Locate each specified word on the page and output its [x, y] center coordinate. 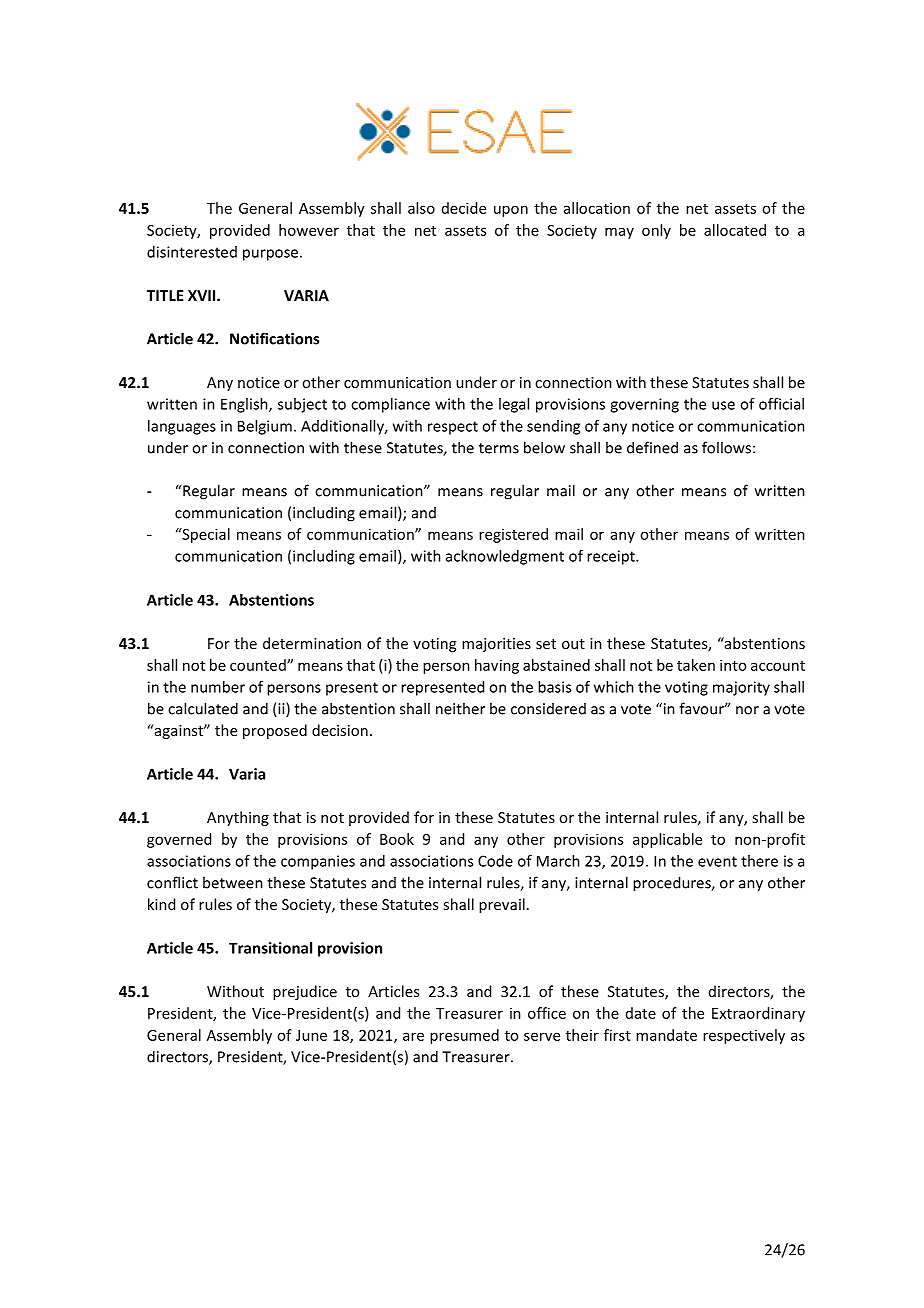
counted [259, 665]
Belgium [265, 427]
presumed [464, 1036]
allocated [735, 230]
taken [696, 665]
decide [464, 208]
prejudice [305, 992]
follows [726, 447]
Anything [238, 818]
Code [495, 861]
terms [499, 448]
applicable [667, 840]
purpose [270, 255]
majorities [496, 645]
